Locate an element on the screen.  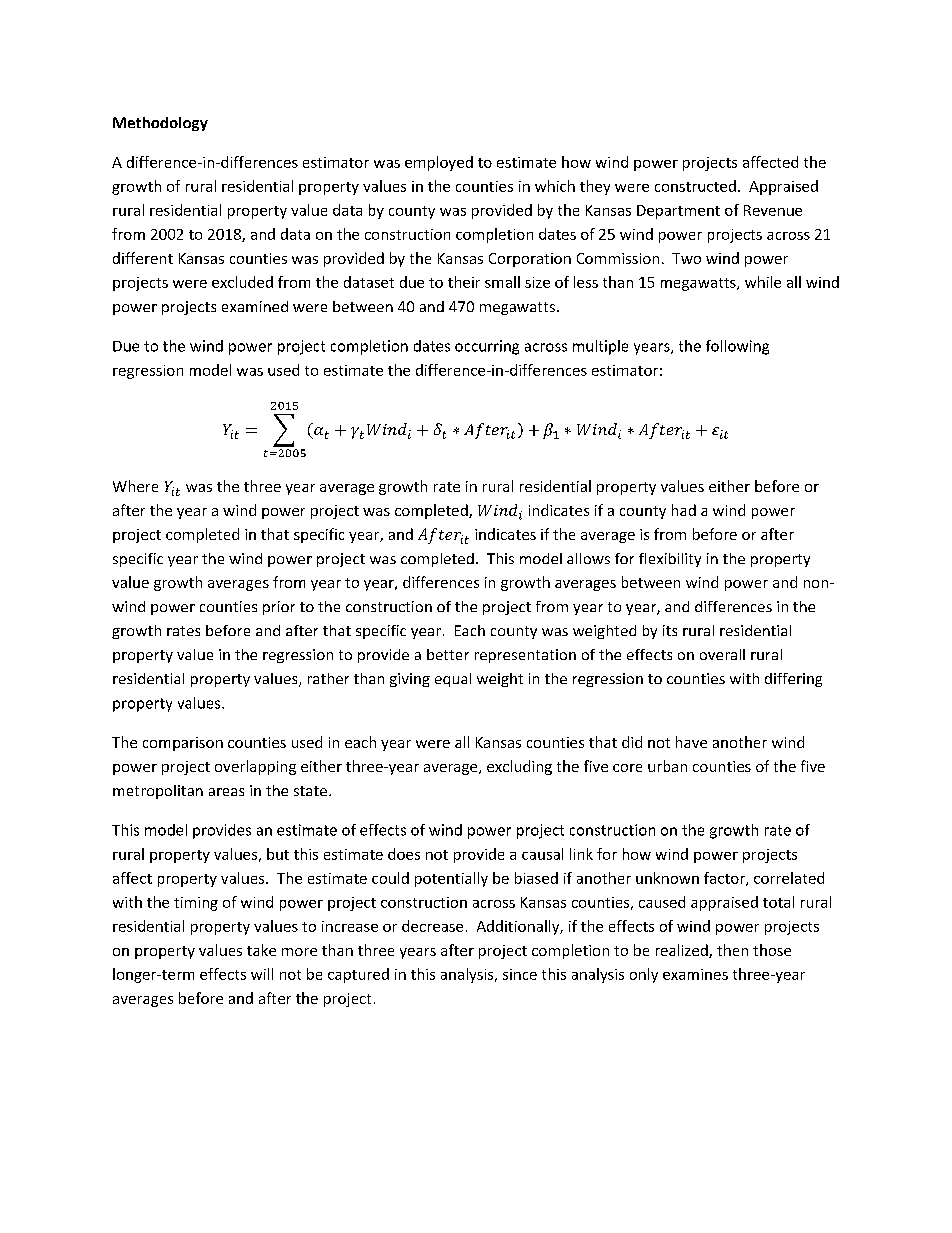
constructed is located at coordinates (695, 186).
